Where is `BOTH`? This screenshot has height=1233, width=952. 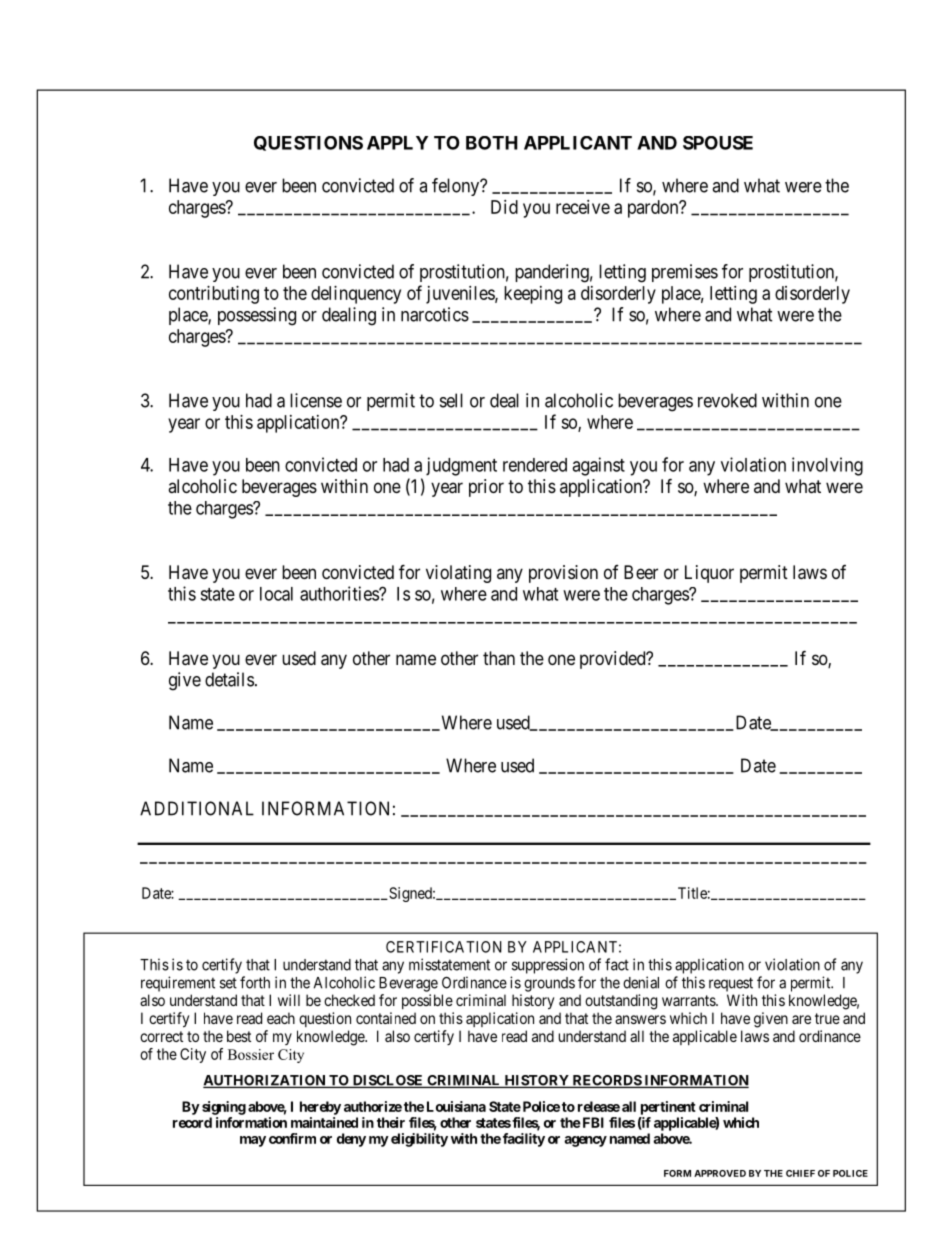
BOTH is located at coordinates (492, 143).
